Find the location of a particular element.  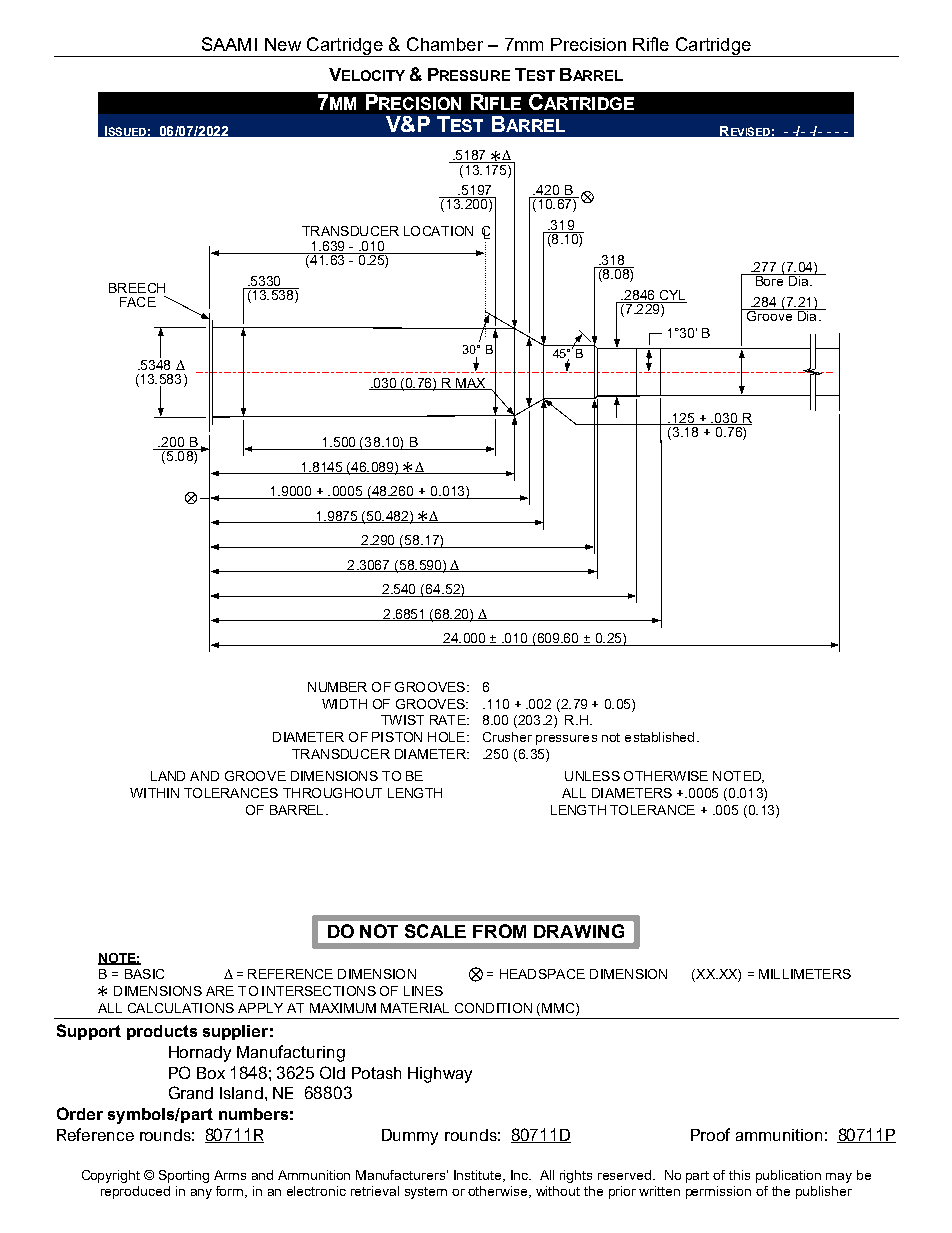

Institute is located at coordinates (479, 1176).
